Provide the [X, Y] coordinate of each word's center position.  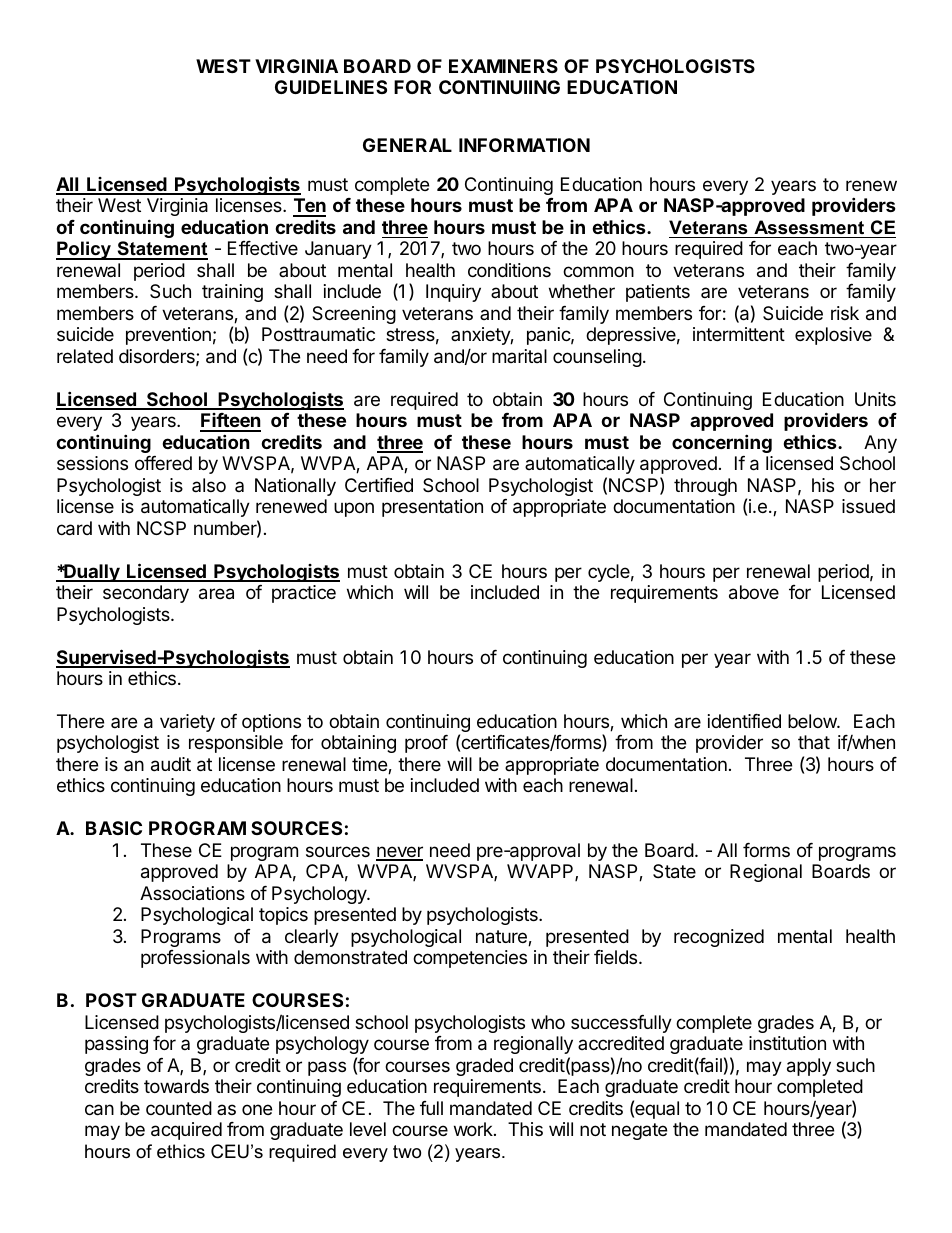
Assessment [809, 227]
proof [426, 744]
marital [519, 356]
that [814, 742]
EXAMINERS [503, 66]
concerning [722, 443]
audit [171, 764]
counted [179, 1108]
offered [163, 463]
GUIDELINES [331, 87]
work [474, 1129]
